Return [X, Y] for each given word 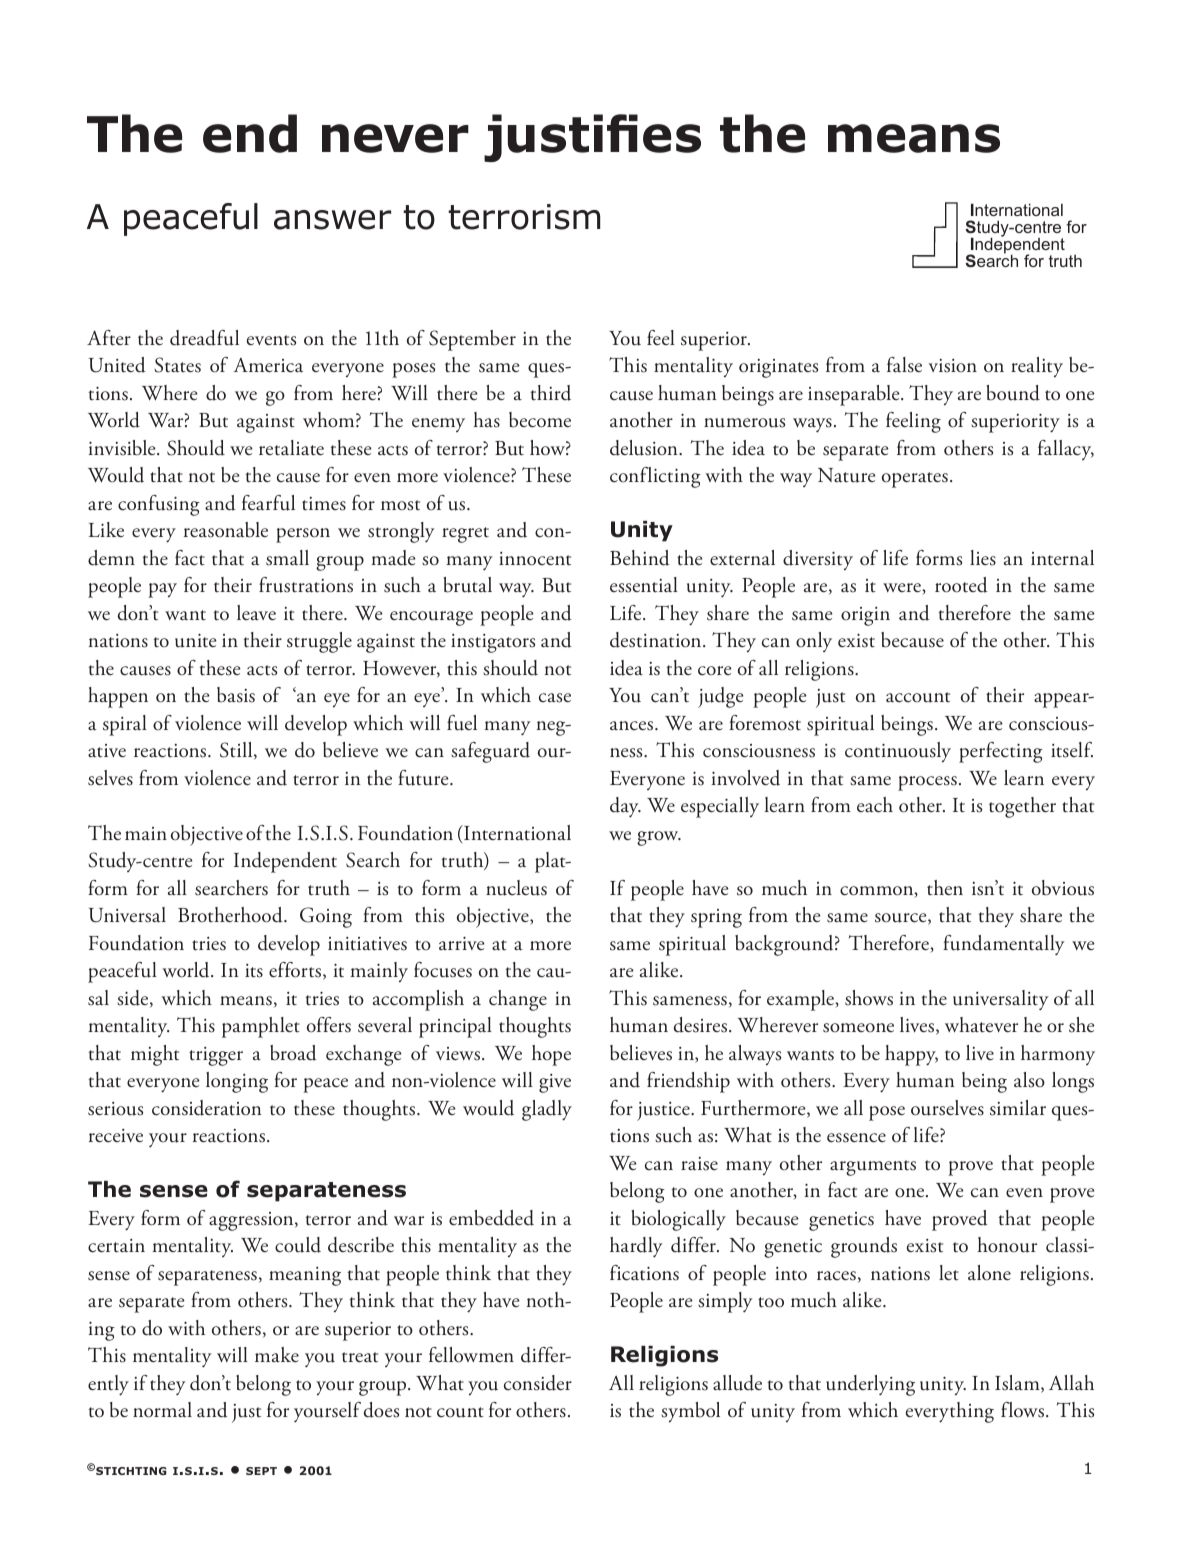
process [927, 783]
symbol [690, 1412]
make [277, 1355]
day [625, 807]
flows [1024, 1410]
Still [237, 750]
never [395, 138]
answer [332, 220]
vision [953, 366]
